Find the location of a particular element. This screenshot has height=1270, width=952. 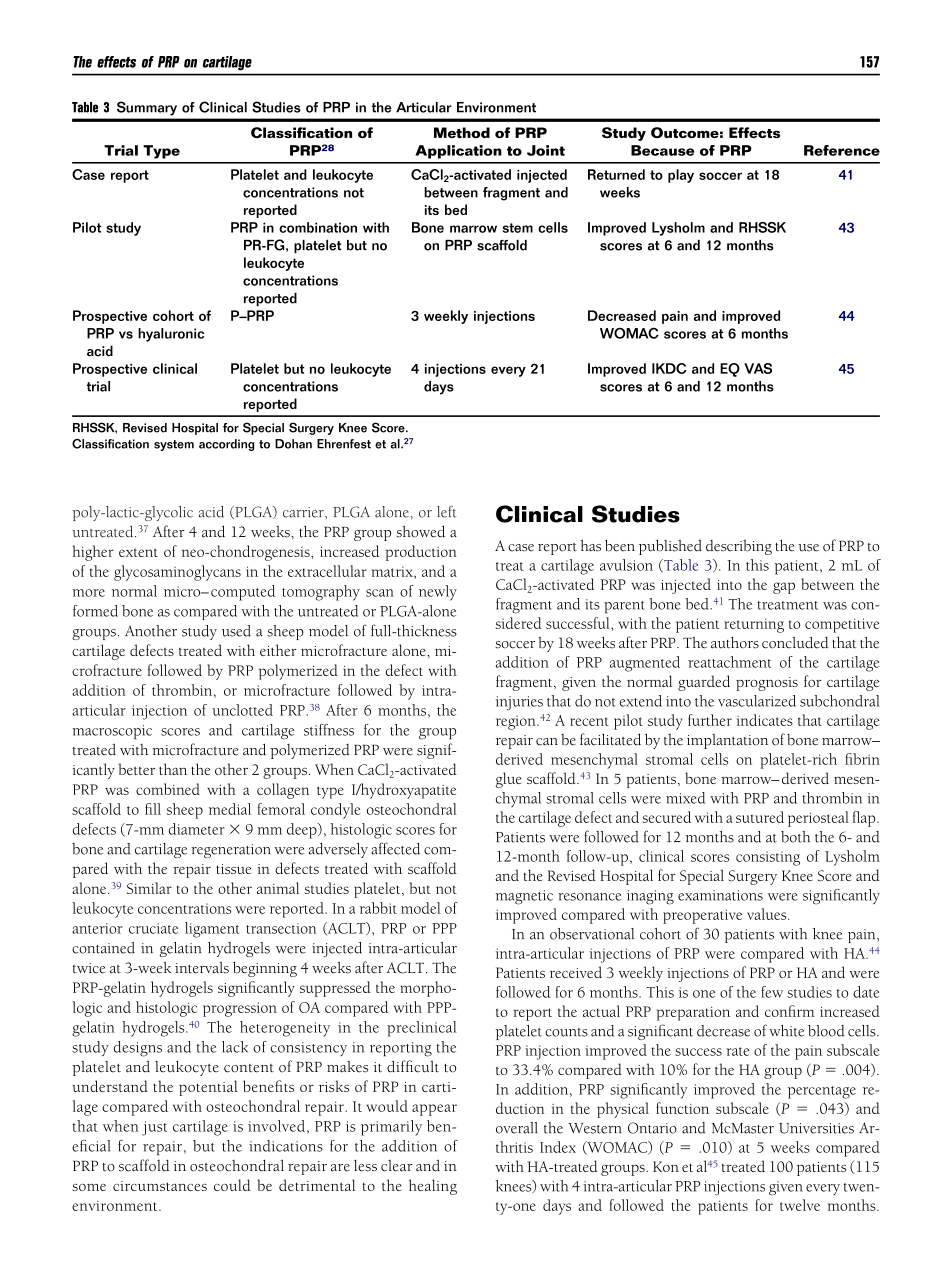

Summary is located at coordinates (147, 108).
